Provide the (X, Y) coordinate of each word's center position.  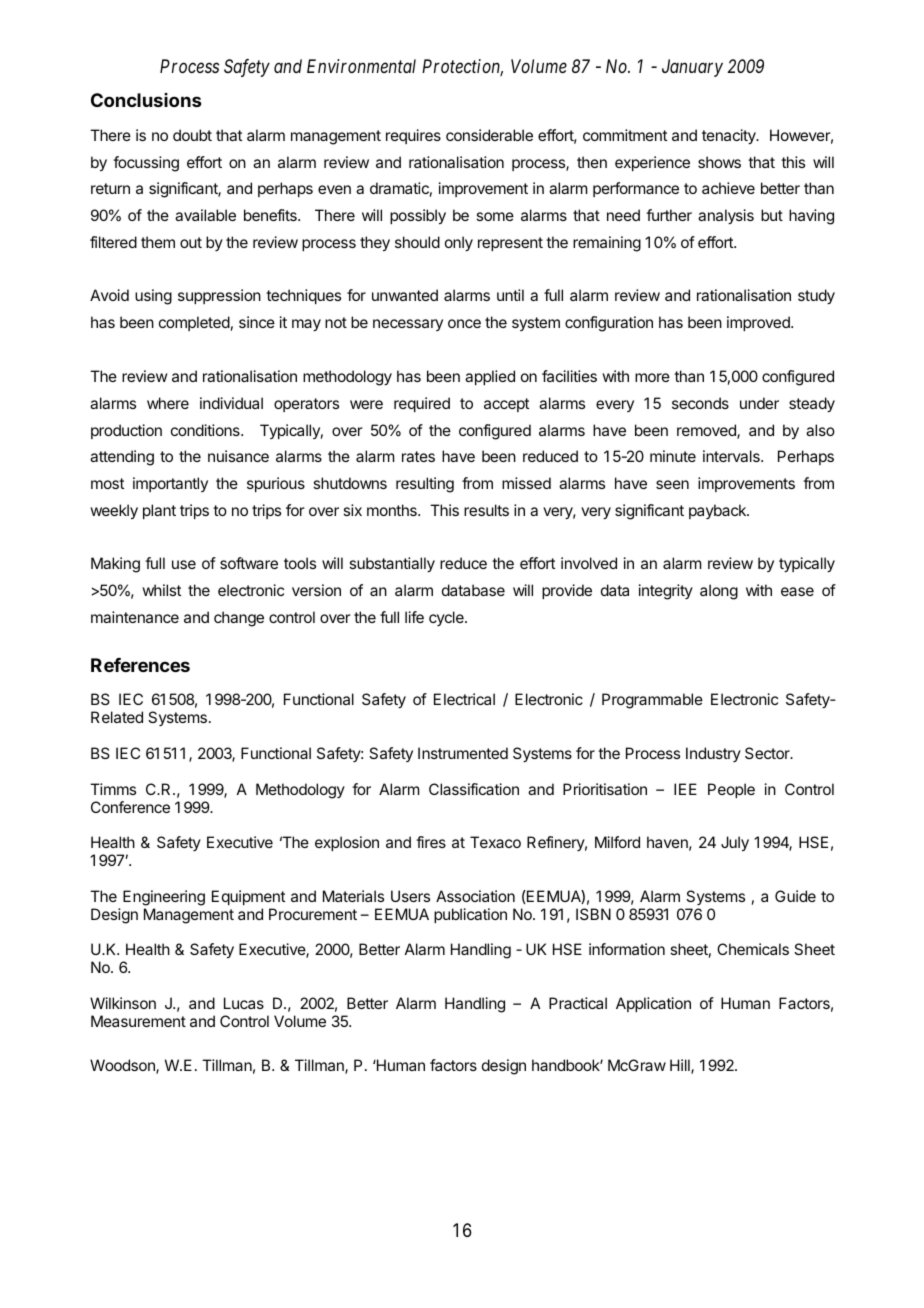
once (464, 323)
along (719, 592)
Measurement (138, 1021)
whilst (161, 590)
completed (194, 323)
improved (759, 323)
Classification (474, 789)
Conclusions (146, 100)
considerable (489, 135)
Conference (130, 807)
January (692, 68)
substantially (392, 565)
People (731, 790)
